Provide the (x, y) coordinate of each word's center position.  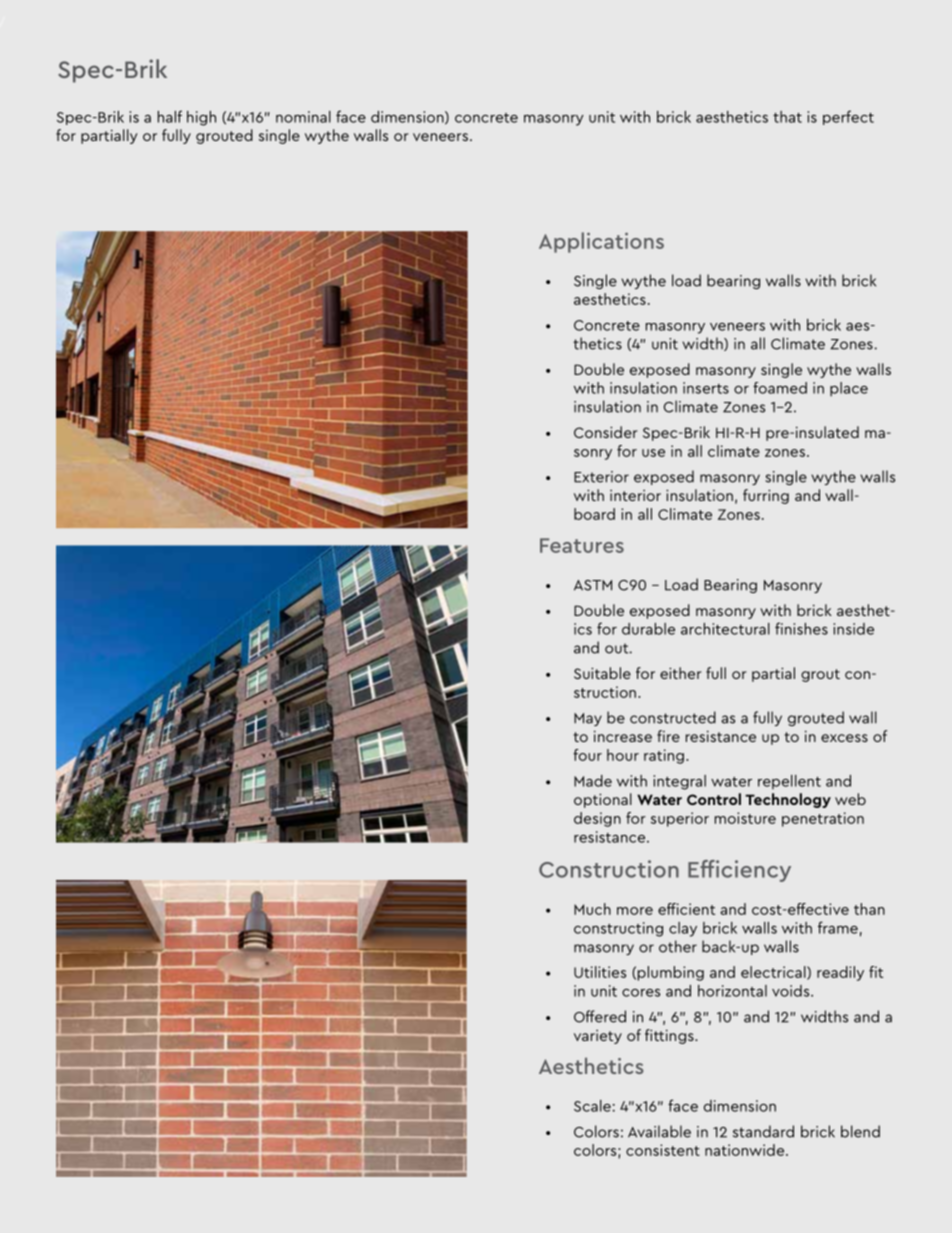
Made (593, 781)
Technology (788, 800)
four (587, 755)
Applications (601, 242)
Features (582, 545)
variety (598, 1037)
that (787, 117)
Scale (592, 1106)
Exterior (601, 477)
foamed (780, 388)
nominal (303, 117)
